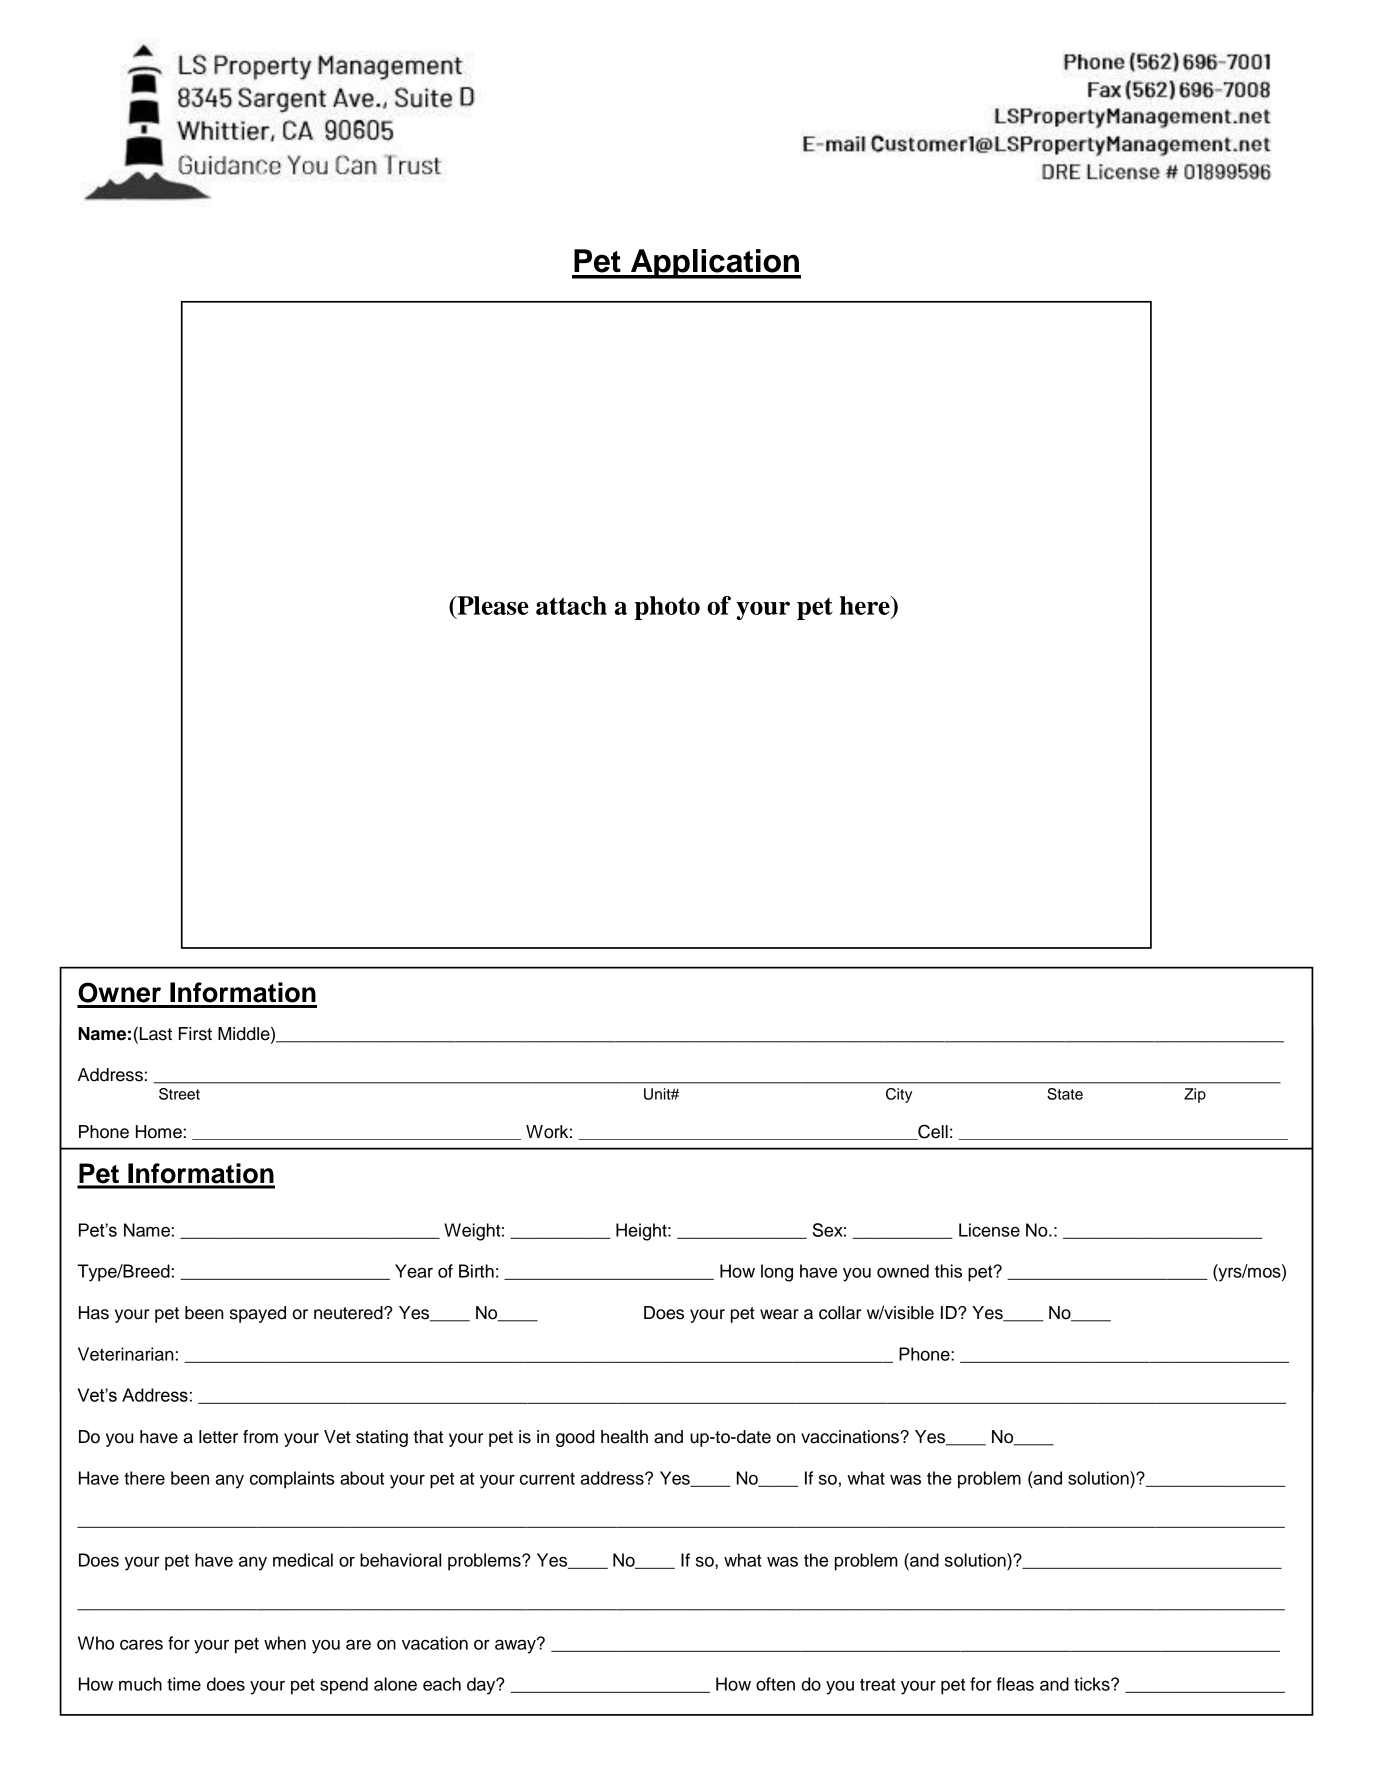 The width and height of the screenshot is (1373, 1777). I want to click on long, so click(777, 1273).
